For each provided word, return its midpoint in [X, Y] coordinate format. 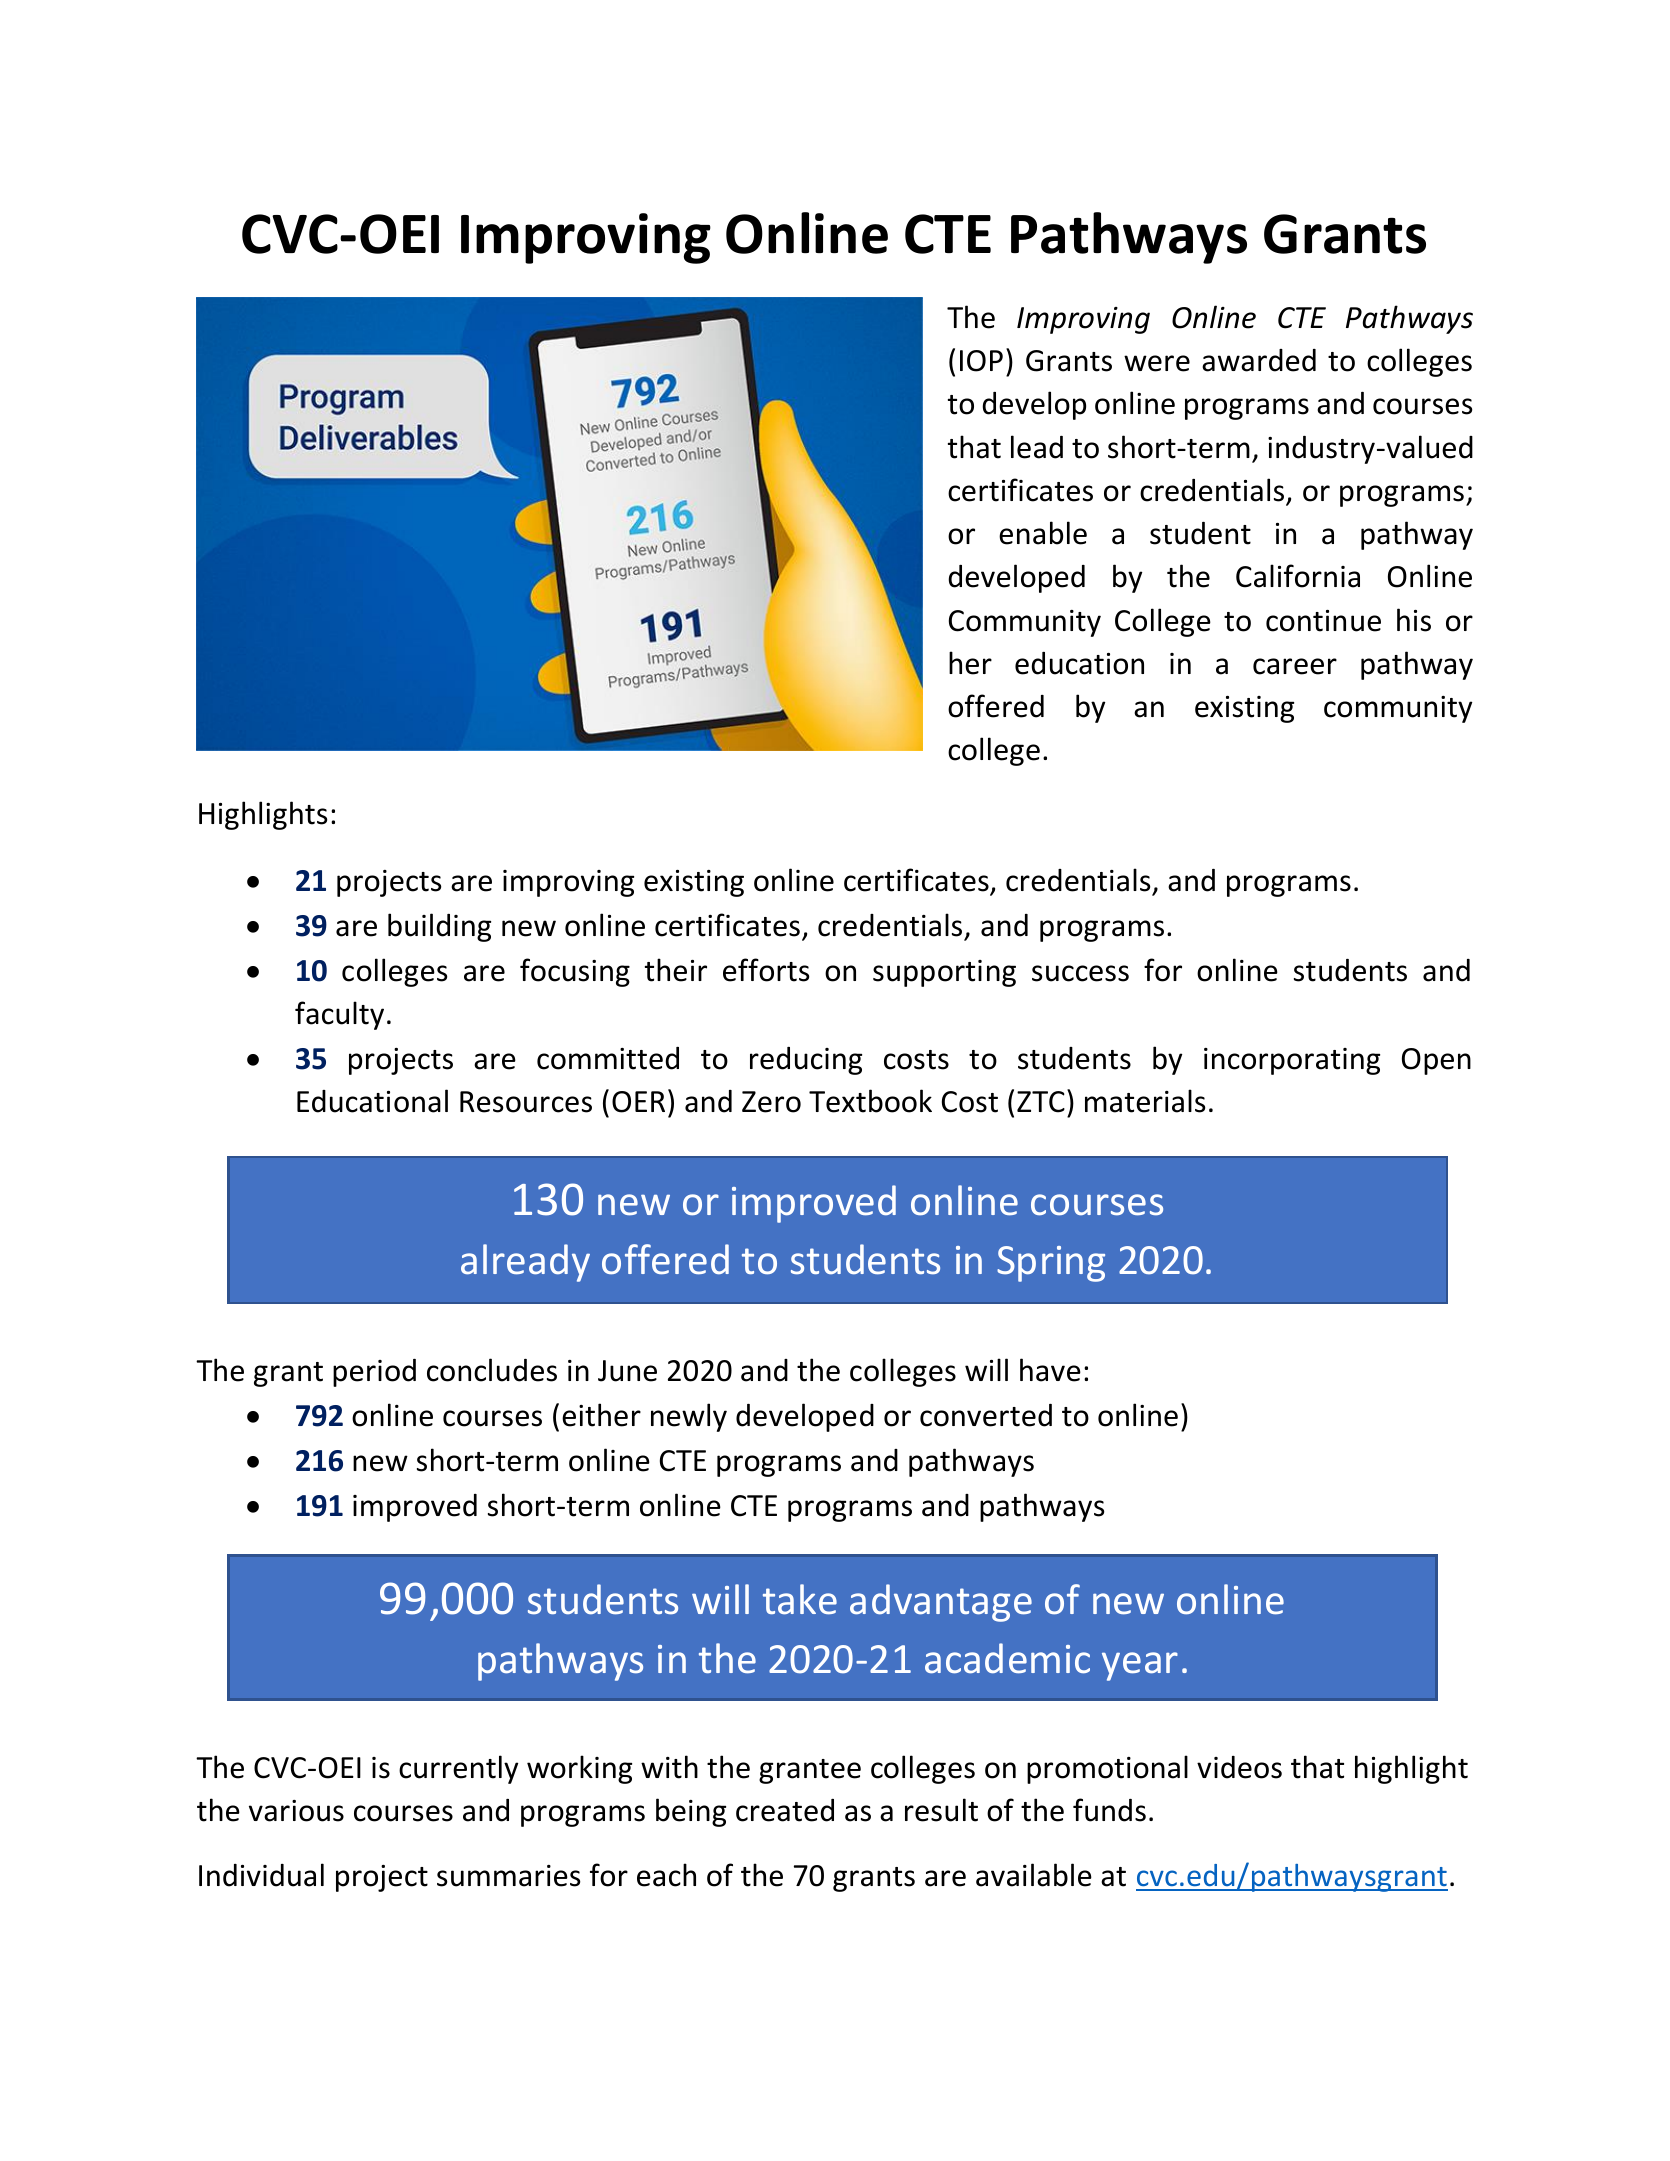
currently [458, 1769]
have [1050, 1370]
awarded [1259, 360]
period [374, 1373]
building [439, 927]
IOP [981, 361]
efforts [766, 970]
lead [1037, 447]
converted [986, 1415]
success [1080, 973]
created [785, 1810]
